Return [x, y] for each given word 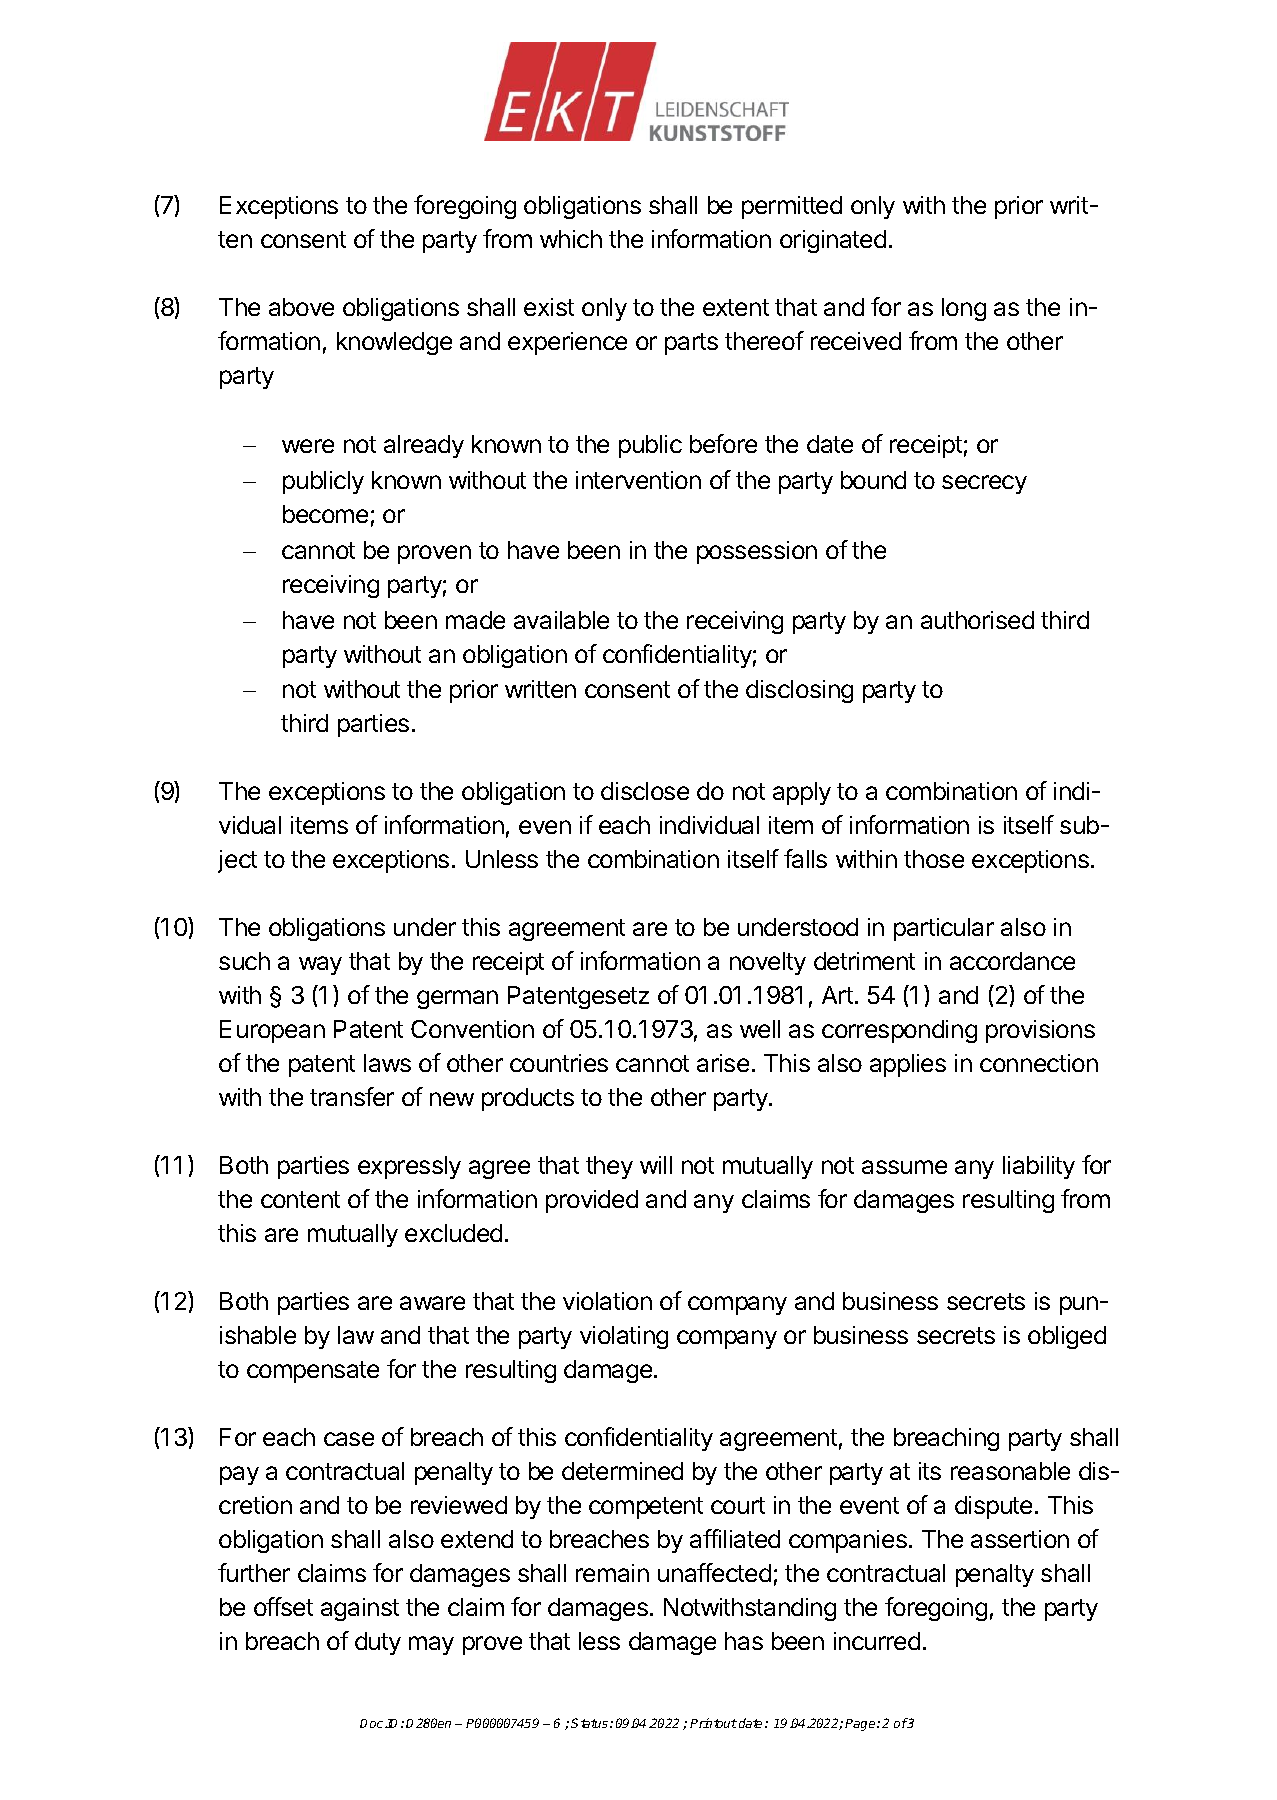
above [301, 307]
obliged [1067, 1337]
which [571, 239]
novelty [768, 963]
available [561, 620]
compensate [313, 1372]
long [964, 309]
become [325, 514]
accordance [1012, 961]
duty [378, 1643]
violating [624, 1337]
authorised [977, 620]
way [320, 965]
